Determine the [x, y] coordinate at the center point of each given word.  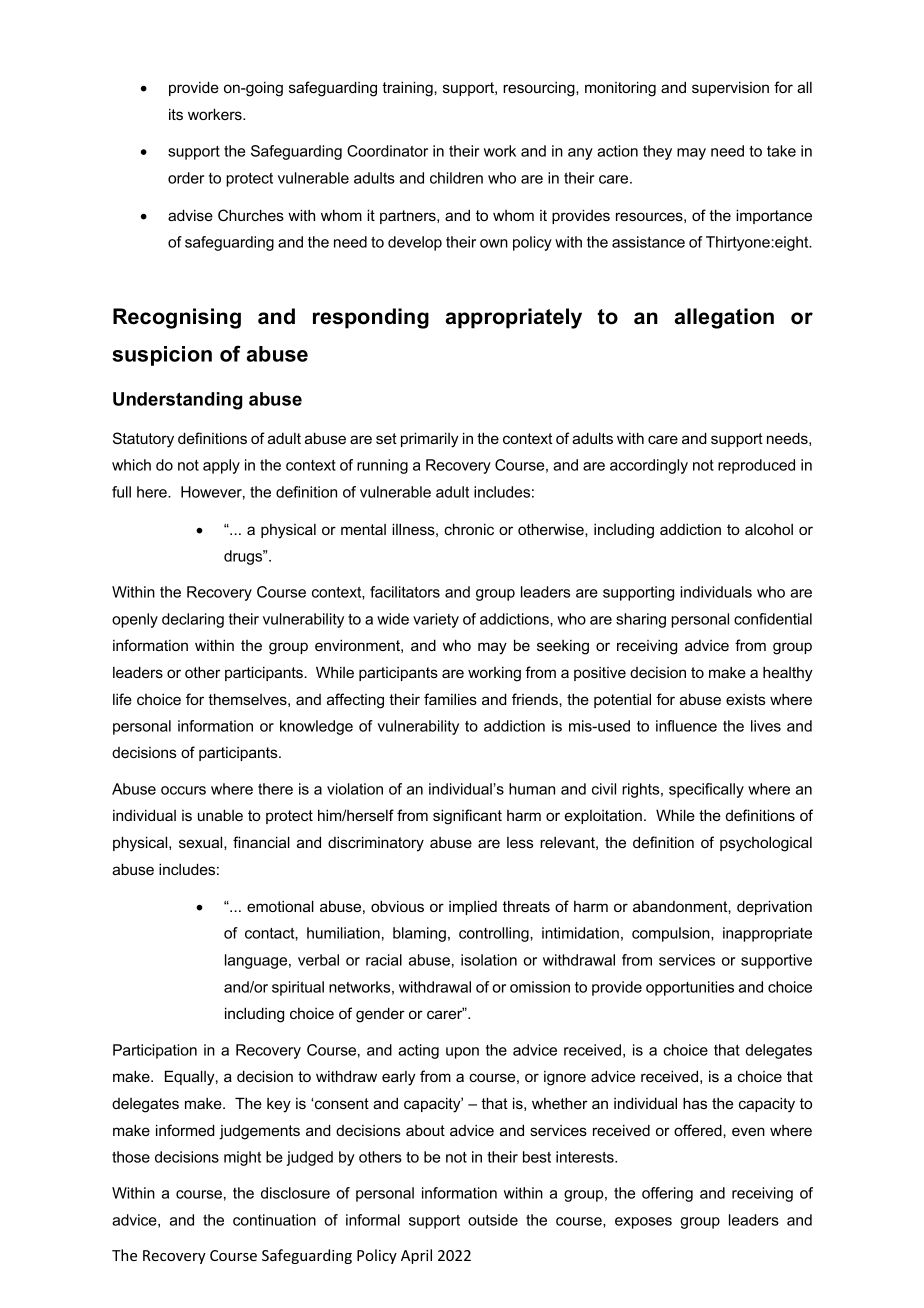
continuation [274, 1220]
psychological [766, 844]
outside [493, 1220]
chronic [469, 529]
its [176, 114]
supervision [730, 88]
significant [467, 817]
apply [221, 466]
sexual [202, 842]
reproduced [756, 466]
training [408, 89]
